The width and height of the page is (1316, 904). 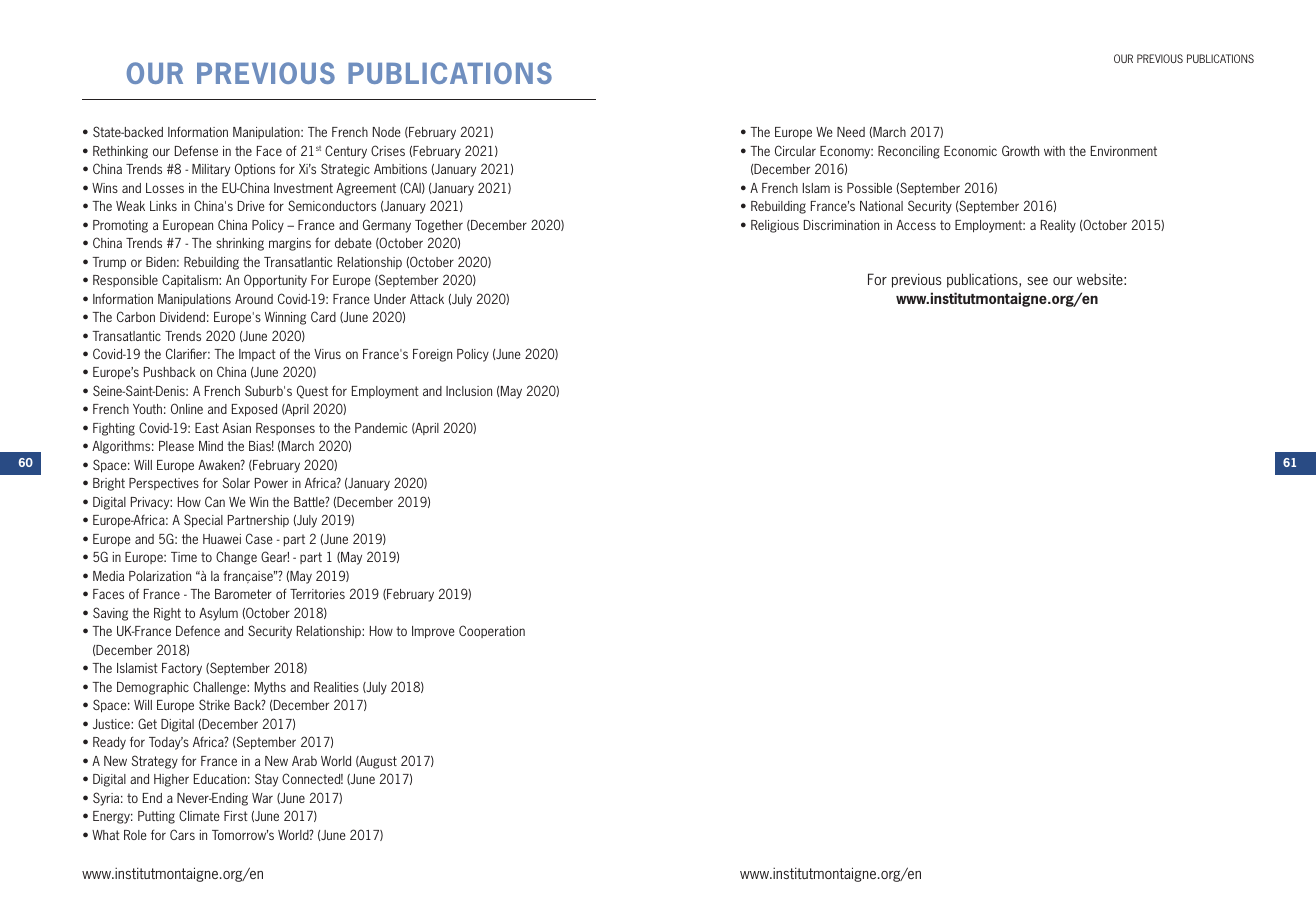 I want to click on Circular, so click(x=795, y=150).
